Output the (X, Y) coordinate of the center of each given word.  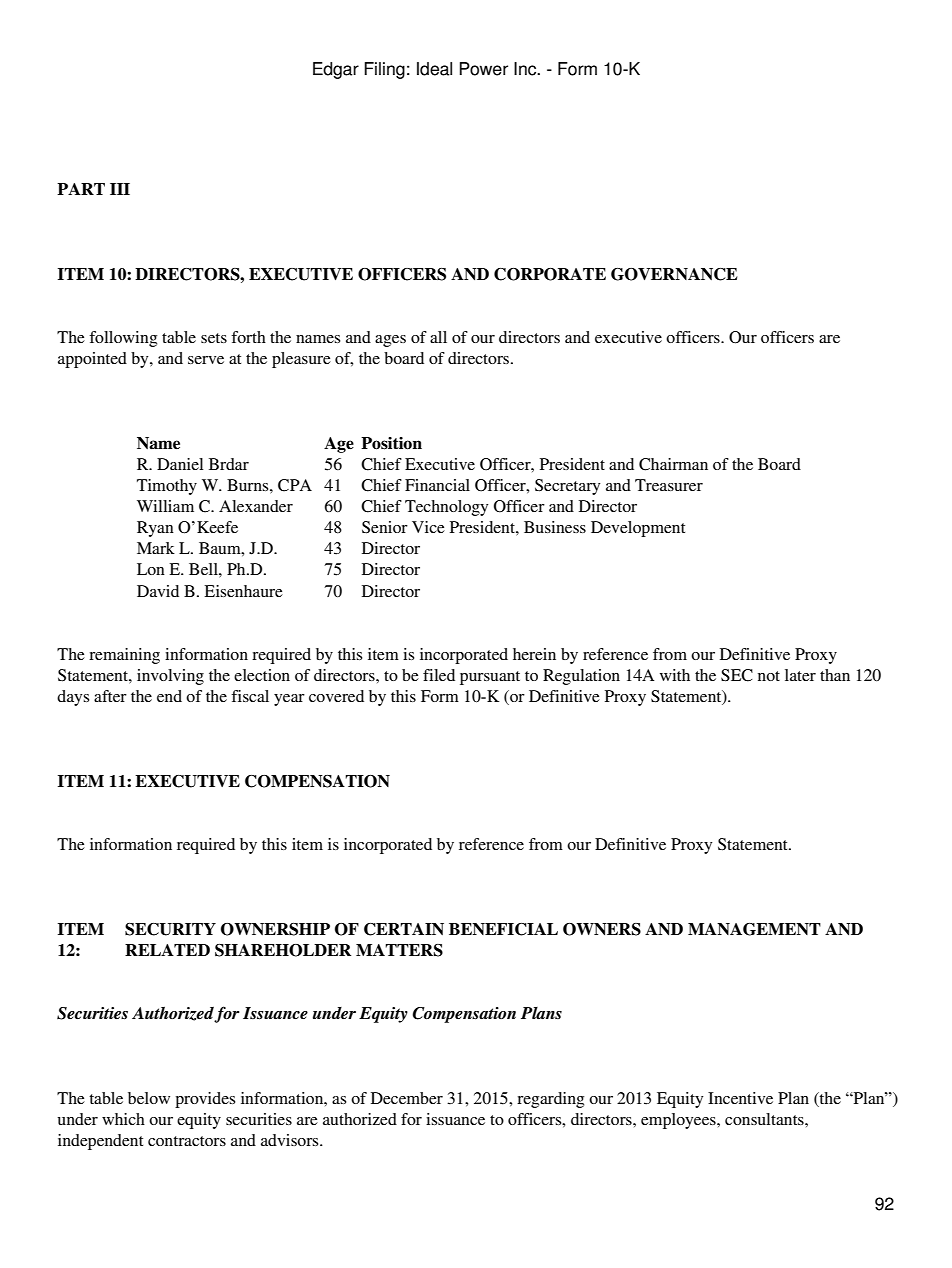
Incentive (740, 1098)
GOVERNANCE (674, 274)
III (120, 189)
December (407, 1098)
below (149, 1098)
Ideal (434, 69)
